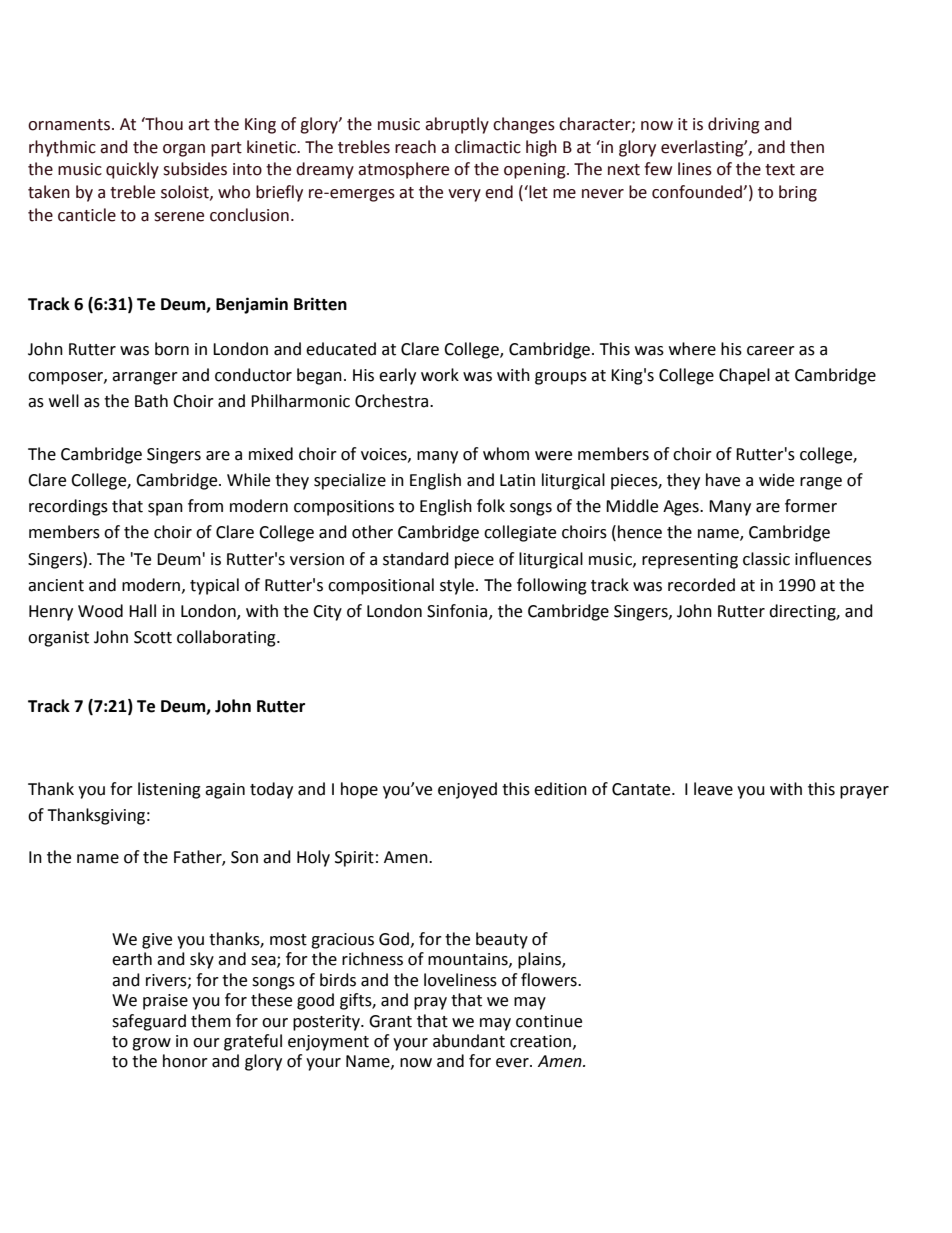  I want to click on leave, so click(713, 789).
